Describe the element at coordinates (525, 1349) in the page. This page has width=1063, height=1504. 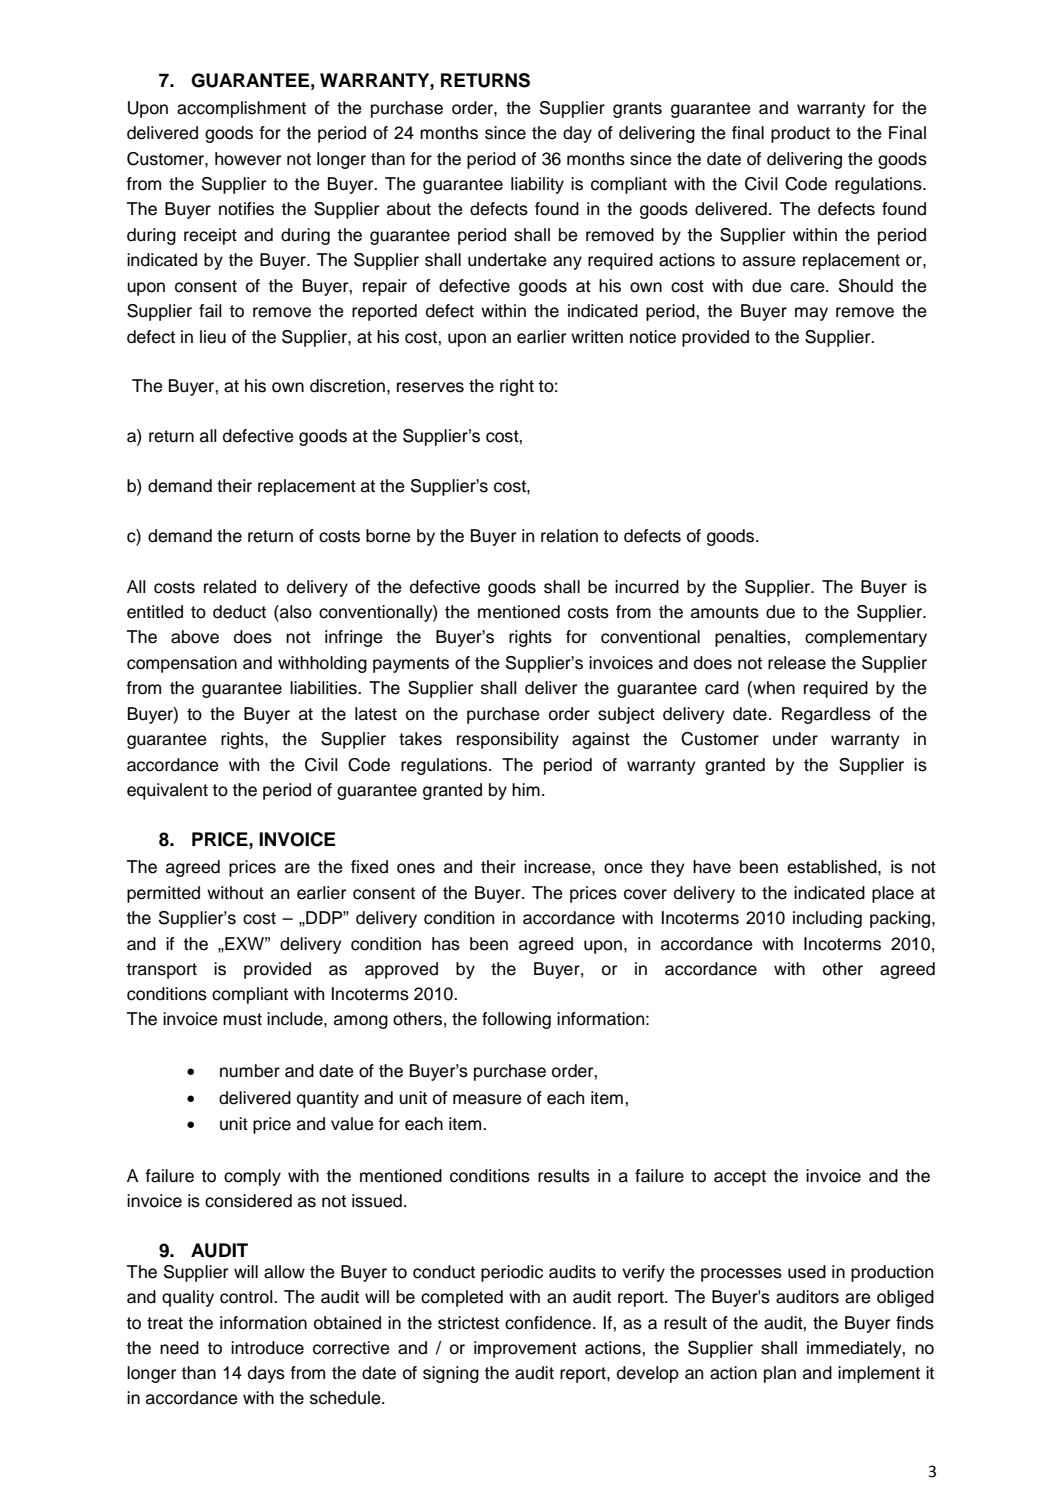
I see `improvement` at that location.
